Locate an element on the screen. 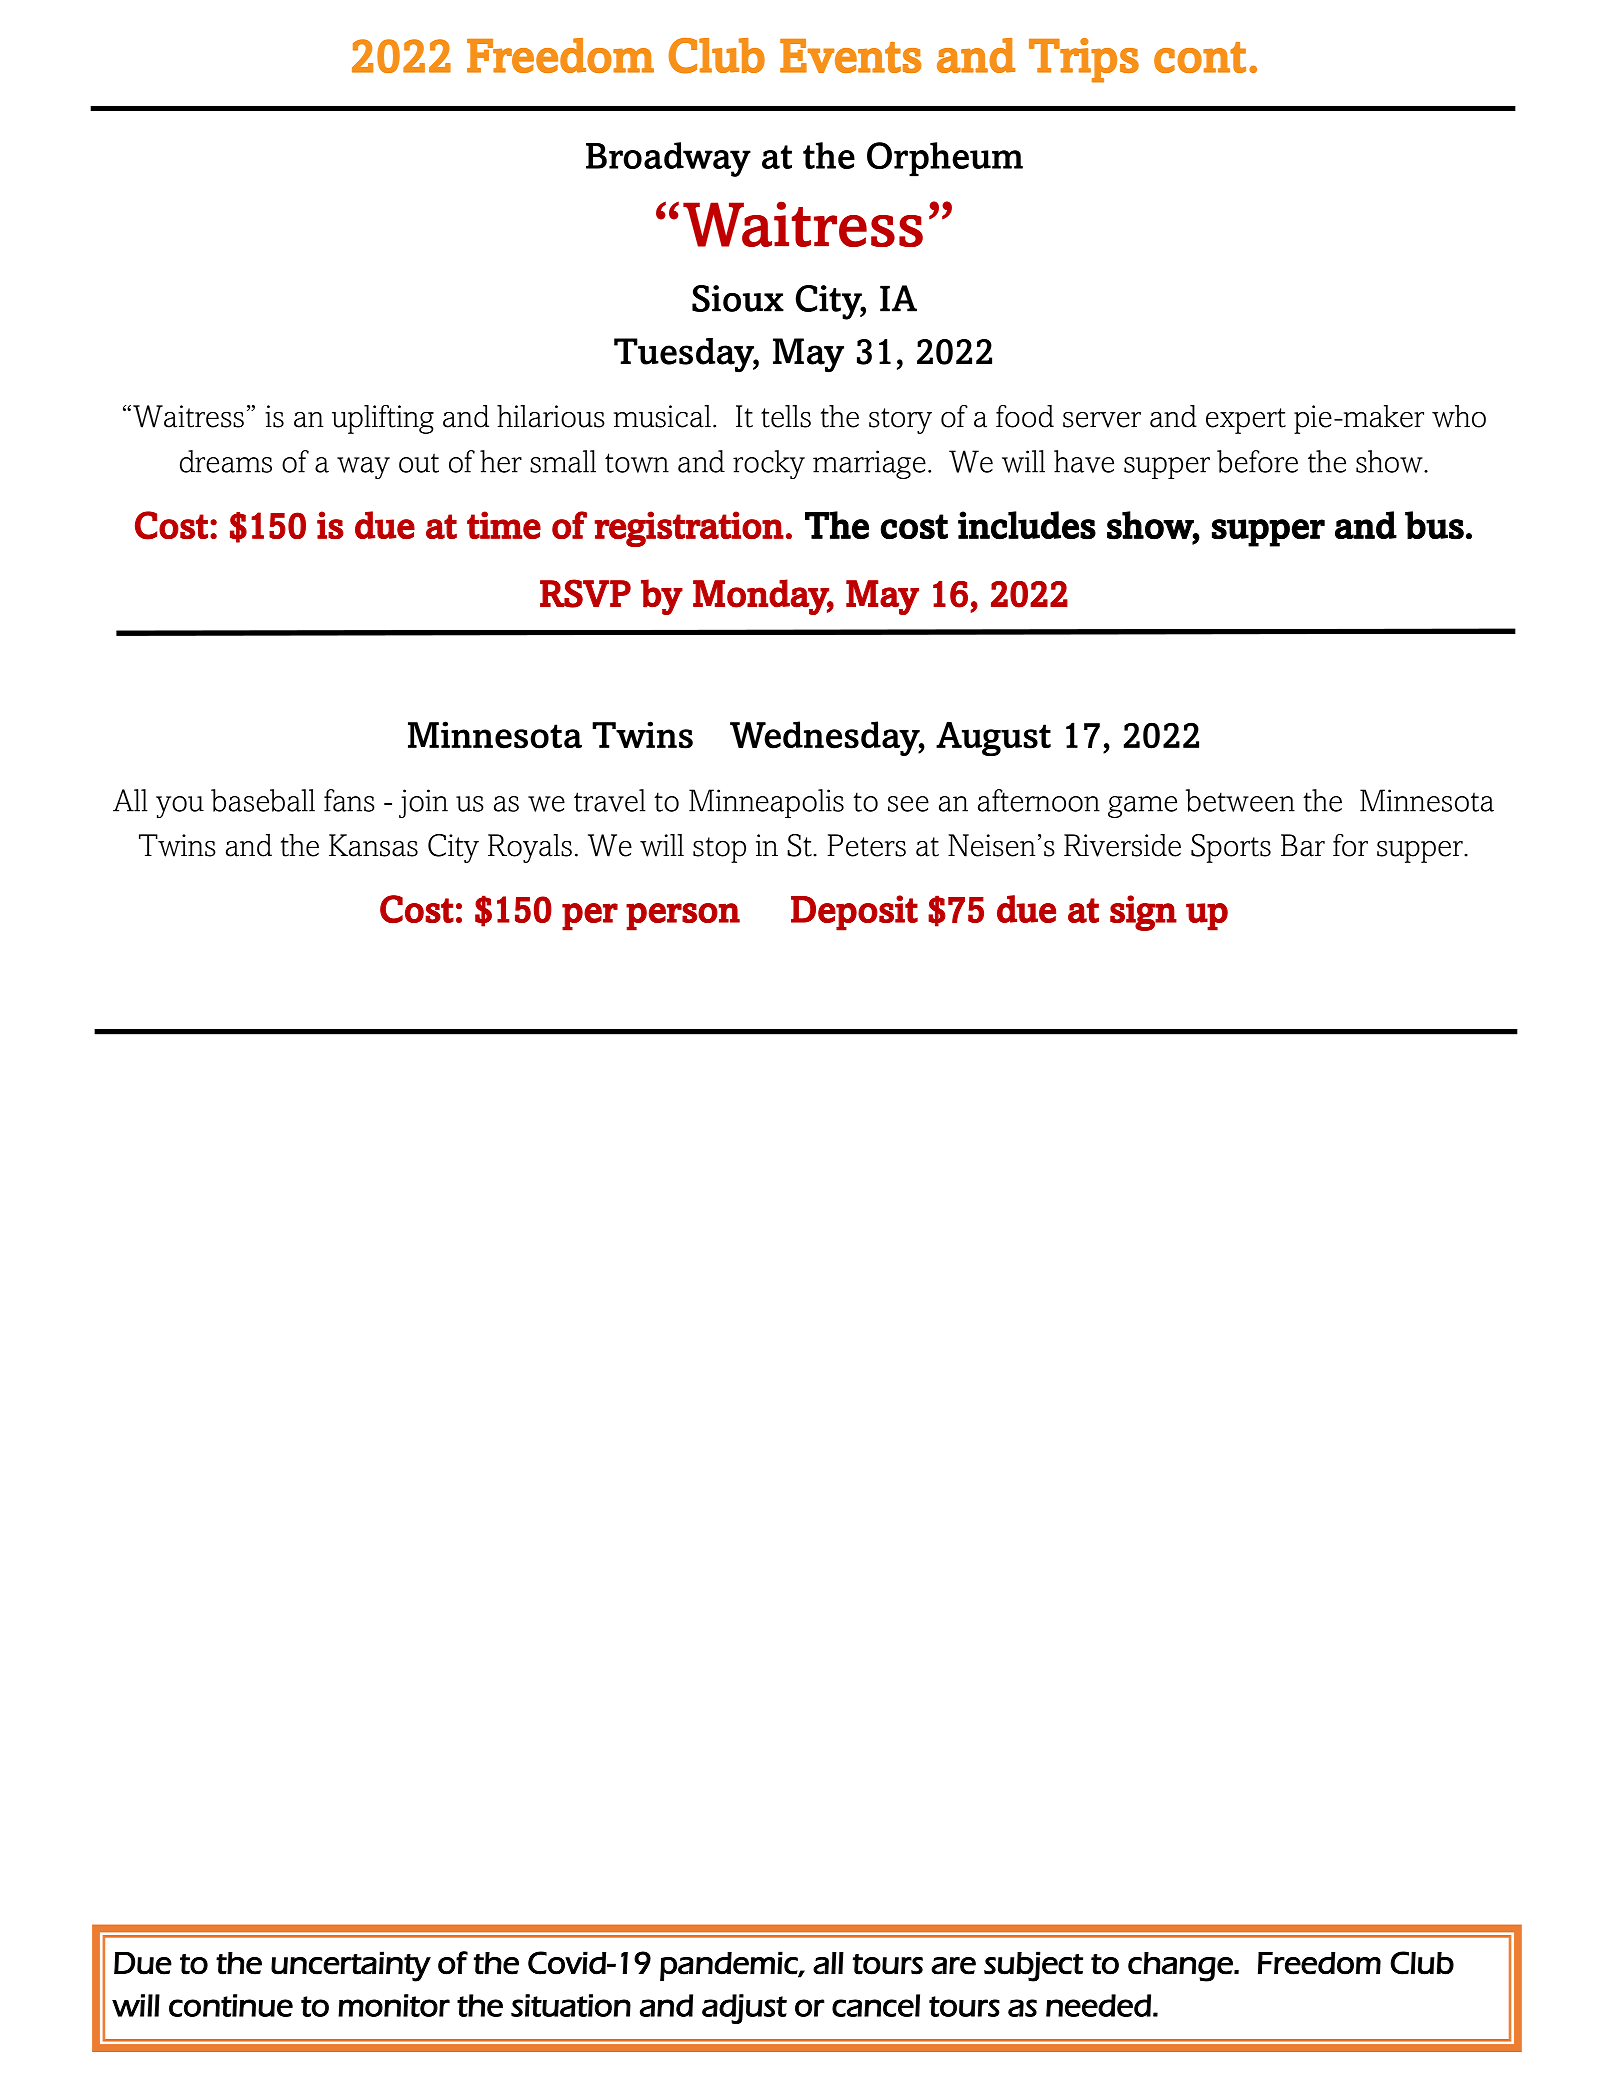 The width and height of the screenshot is (1610, 2083). Events is located at coordinates (851, 56).
